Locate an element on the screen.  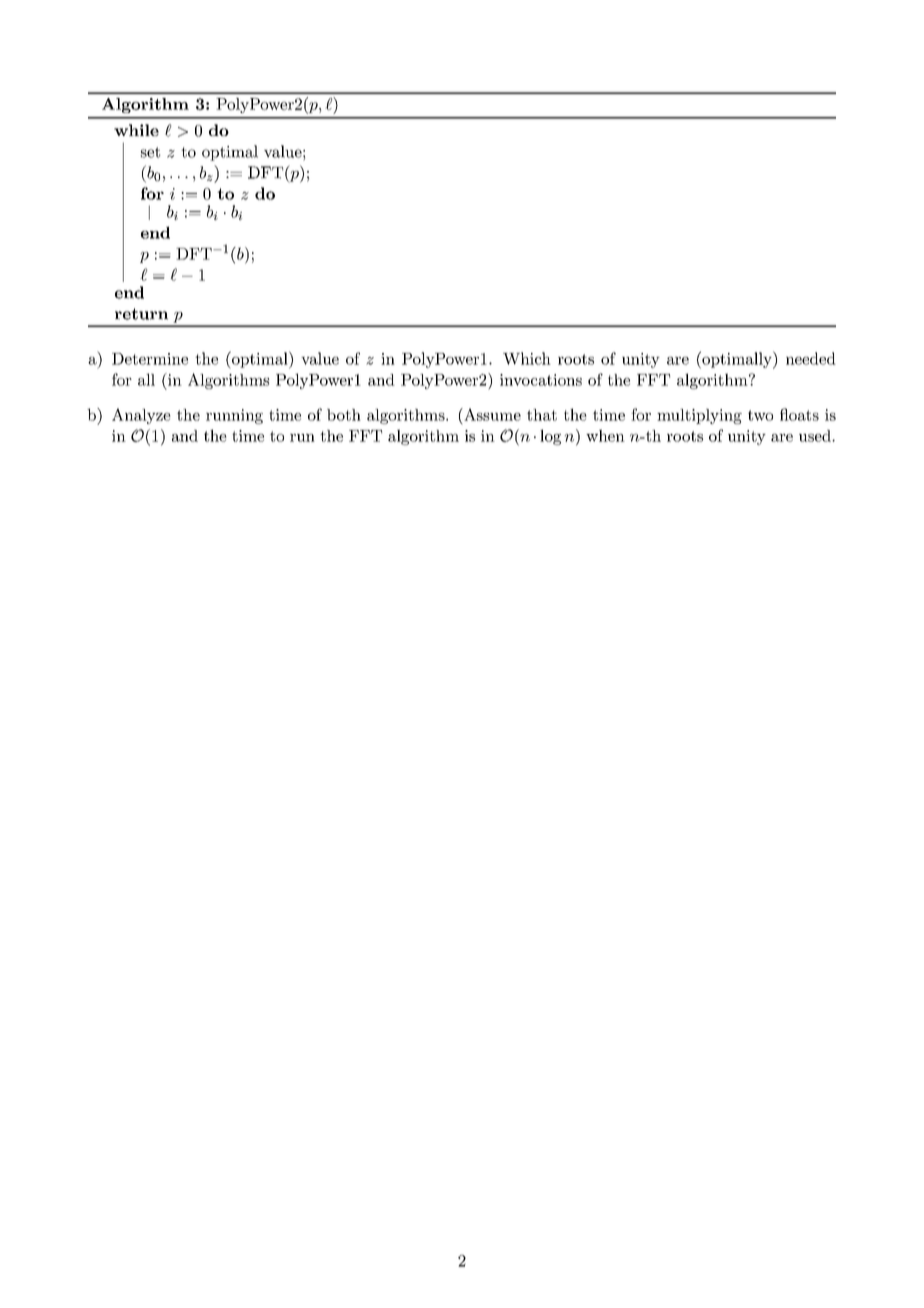
that is located at coordinates (542, 415).
